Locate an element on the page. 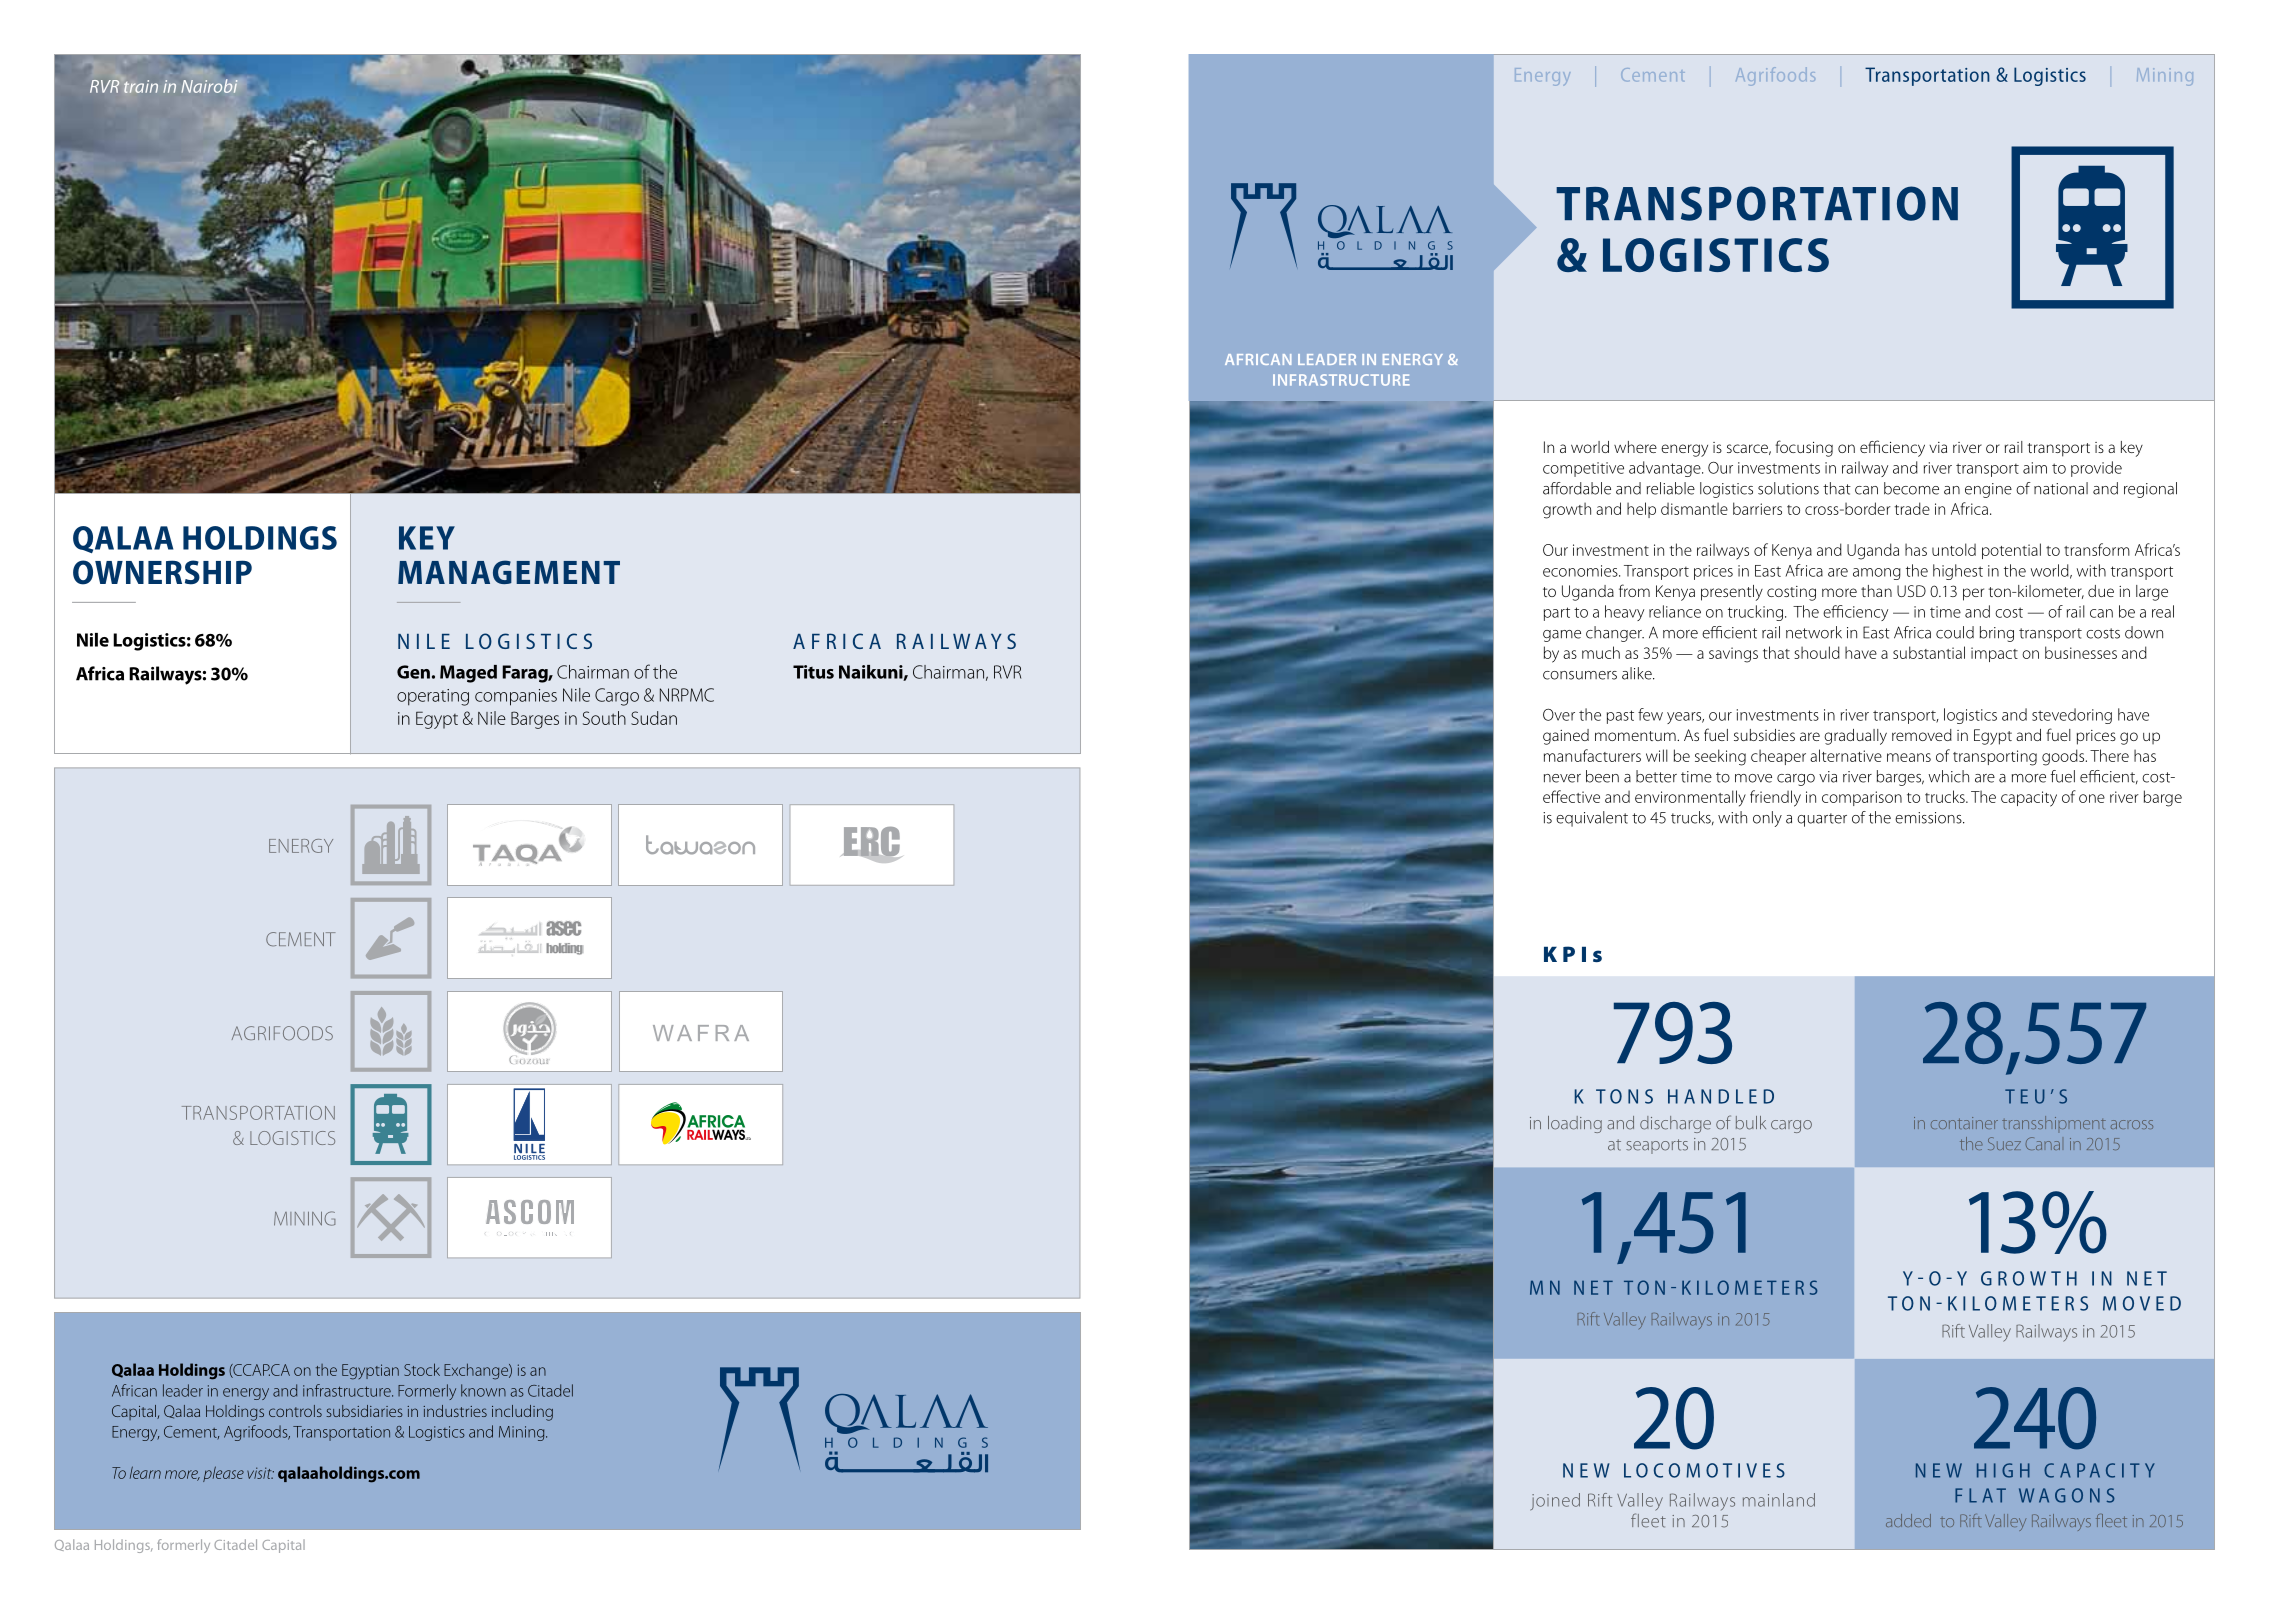 Image resolution: width=2269 pixels, height=1604 pixels. train is located at coordinates (141, 86).
